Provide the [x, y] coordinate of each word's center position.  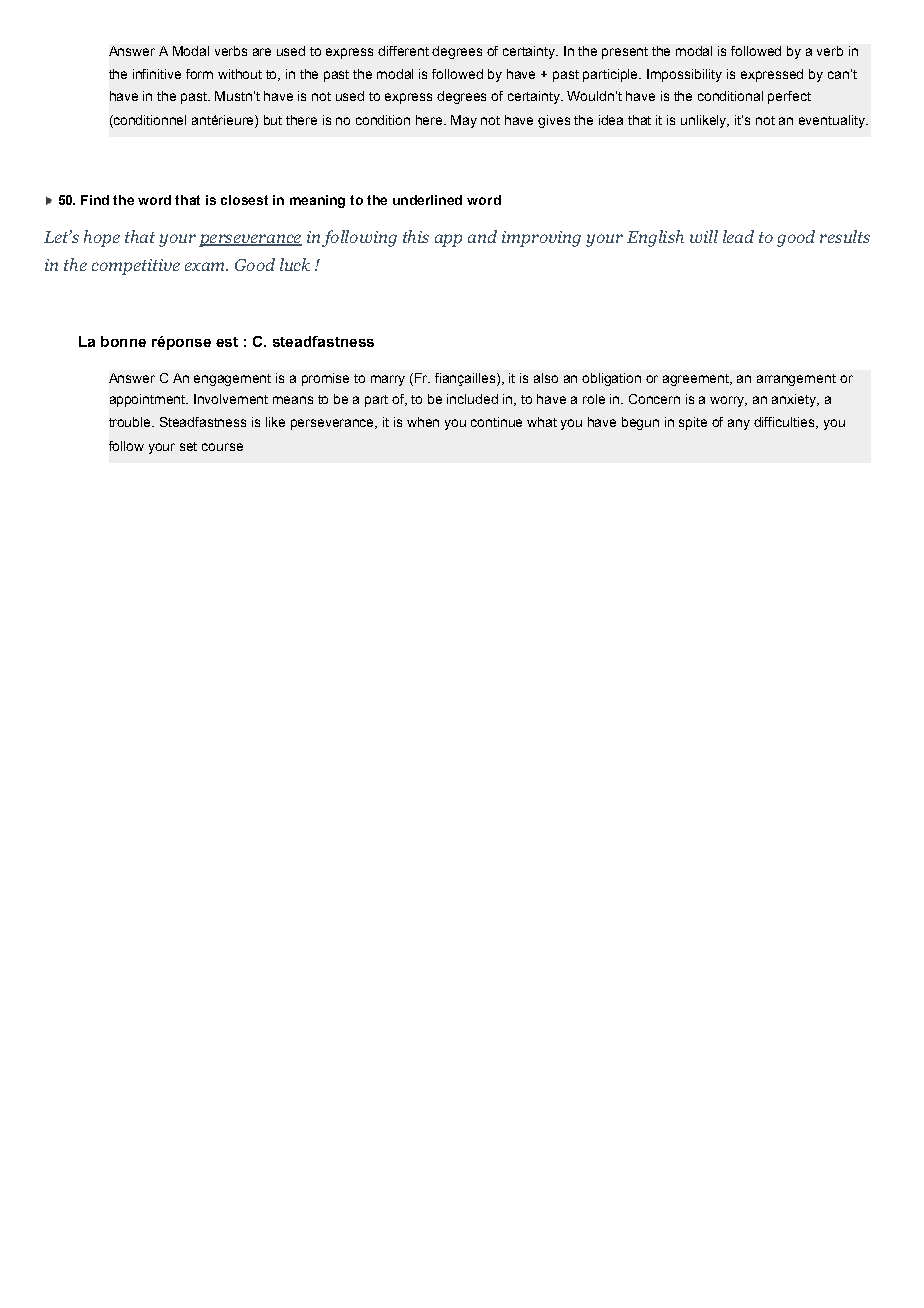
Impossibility [684, 75]
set [188, 446]
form [199, 74]
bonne [123, 341]
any [739, 424]
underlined [427, 200]
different [403, 51]
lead [738, 236]
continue [496, 422]
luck [295, 264]
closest [244, 200]
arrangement [796, 380]
